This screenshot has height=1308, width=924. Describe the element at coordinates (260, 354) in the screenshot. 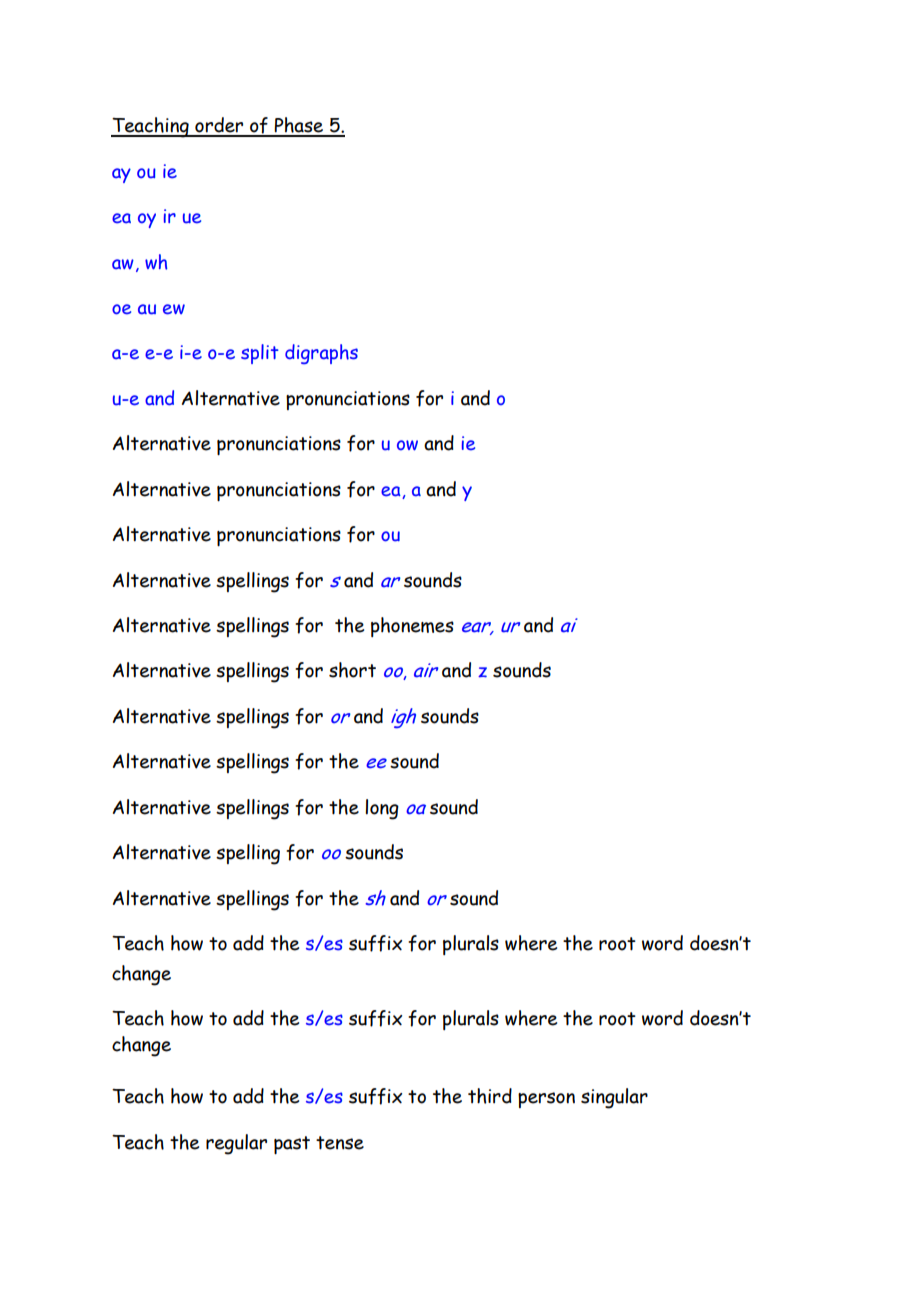

I see `split` at that location.
